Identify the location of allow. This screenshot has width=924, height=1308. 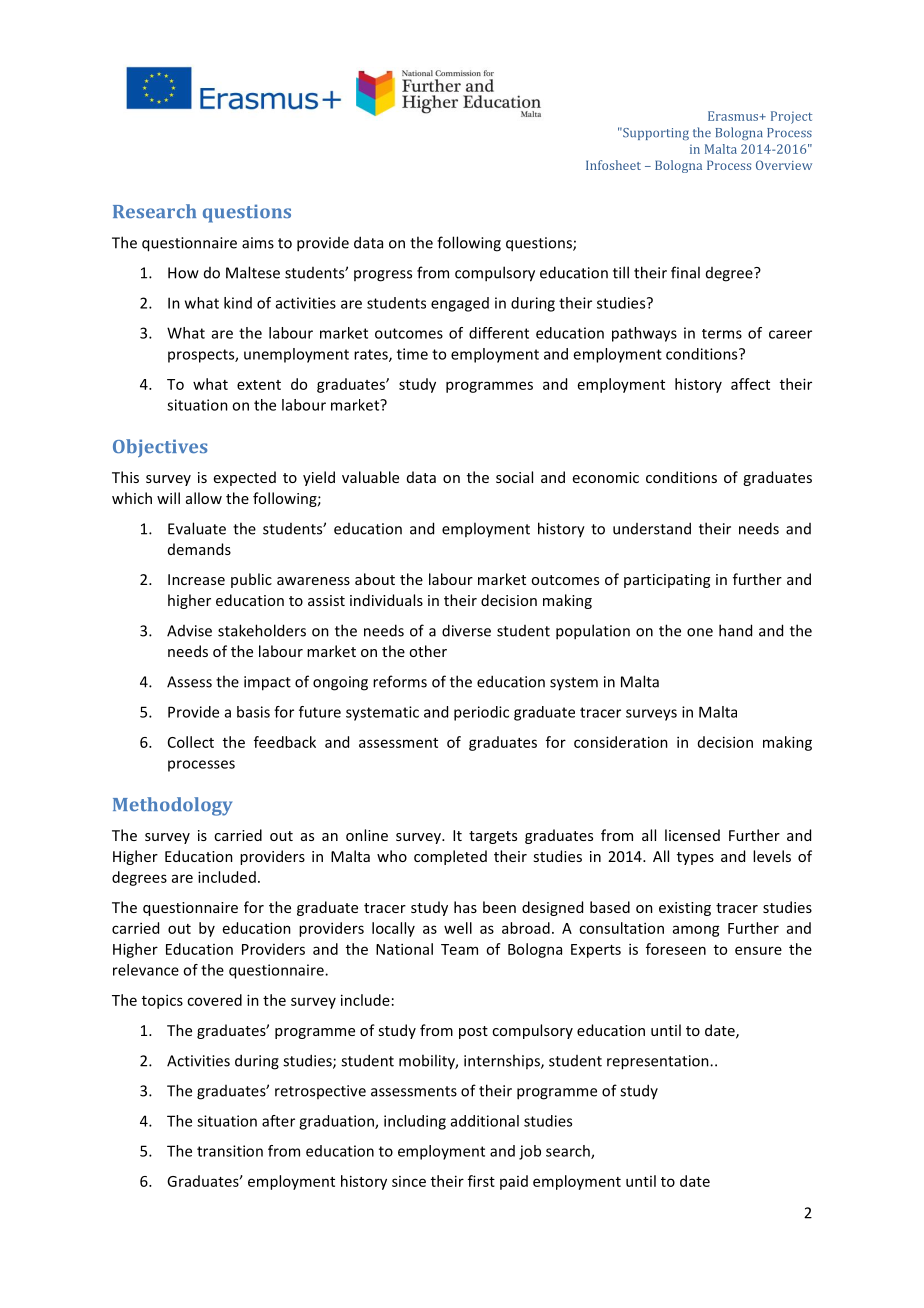
(204, 498).
